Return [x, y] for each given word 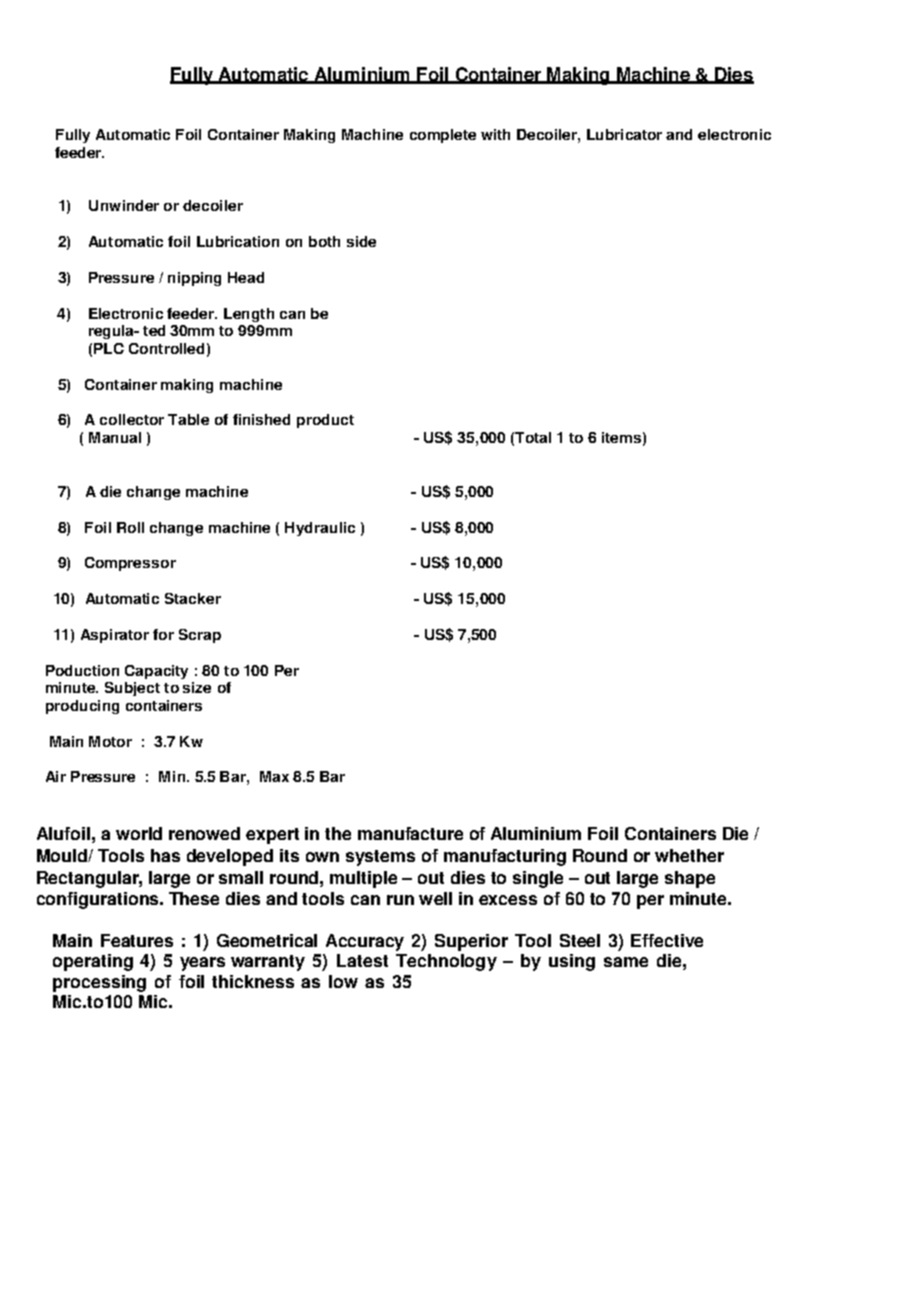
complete [443, 136]
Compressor [130, 564]
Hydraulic [320, 529]
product [325, 421]
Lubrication [238, 241]
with [495, 134]
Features [137, 940]
